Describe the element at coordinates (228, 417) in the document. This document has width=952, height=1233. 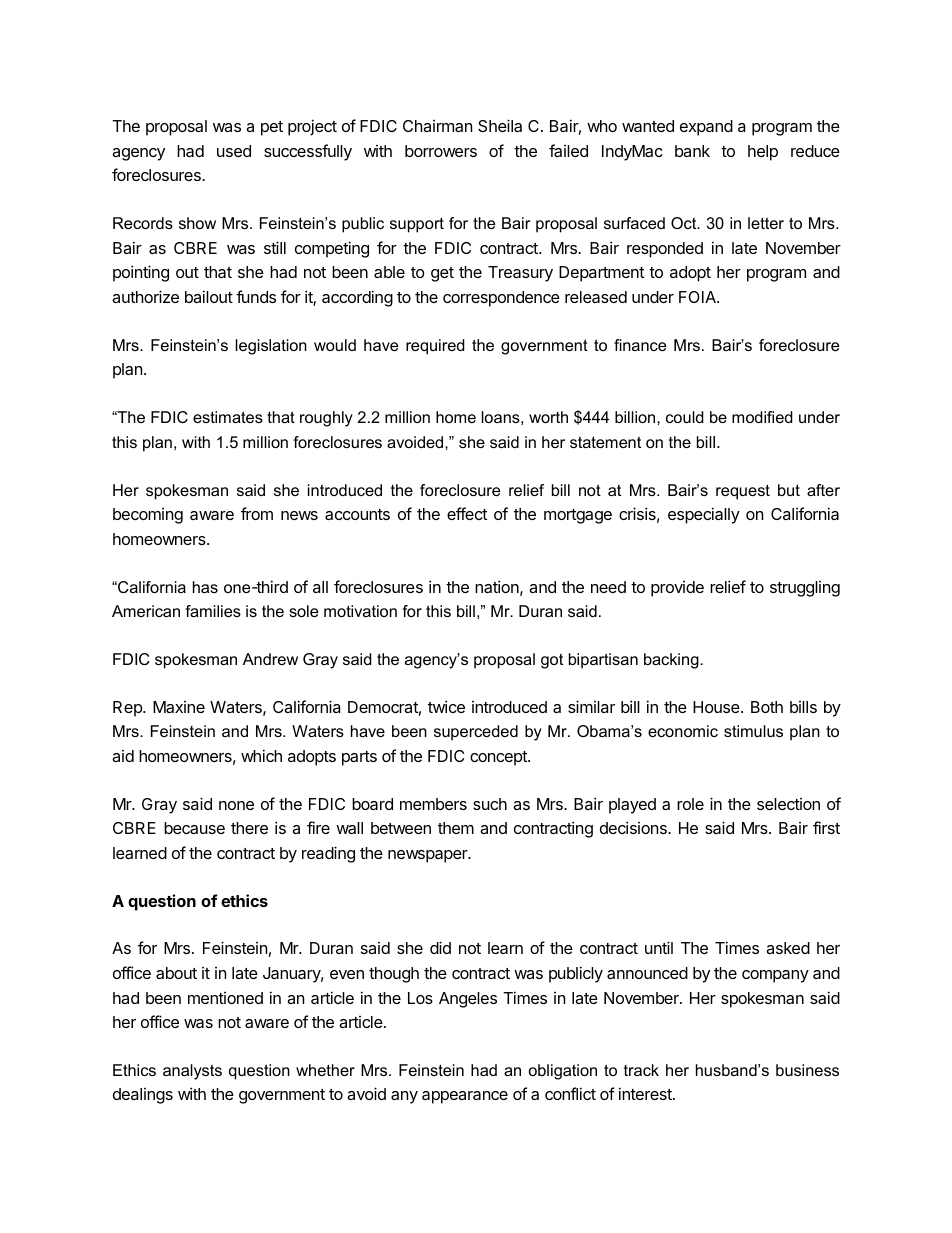
I see `estimates` at that location.
